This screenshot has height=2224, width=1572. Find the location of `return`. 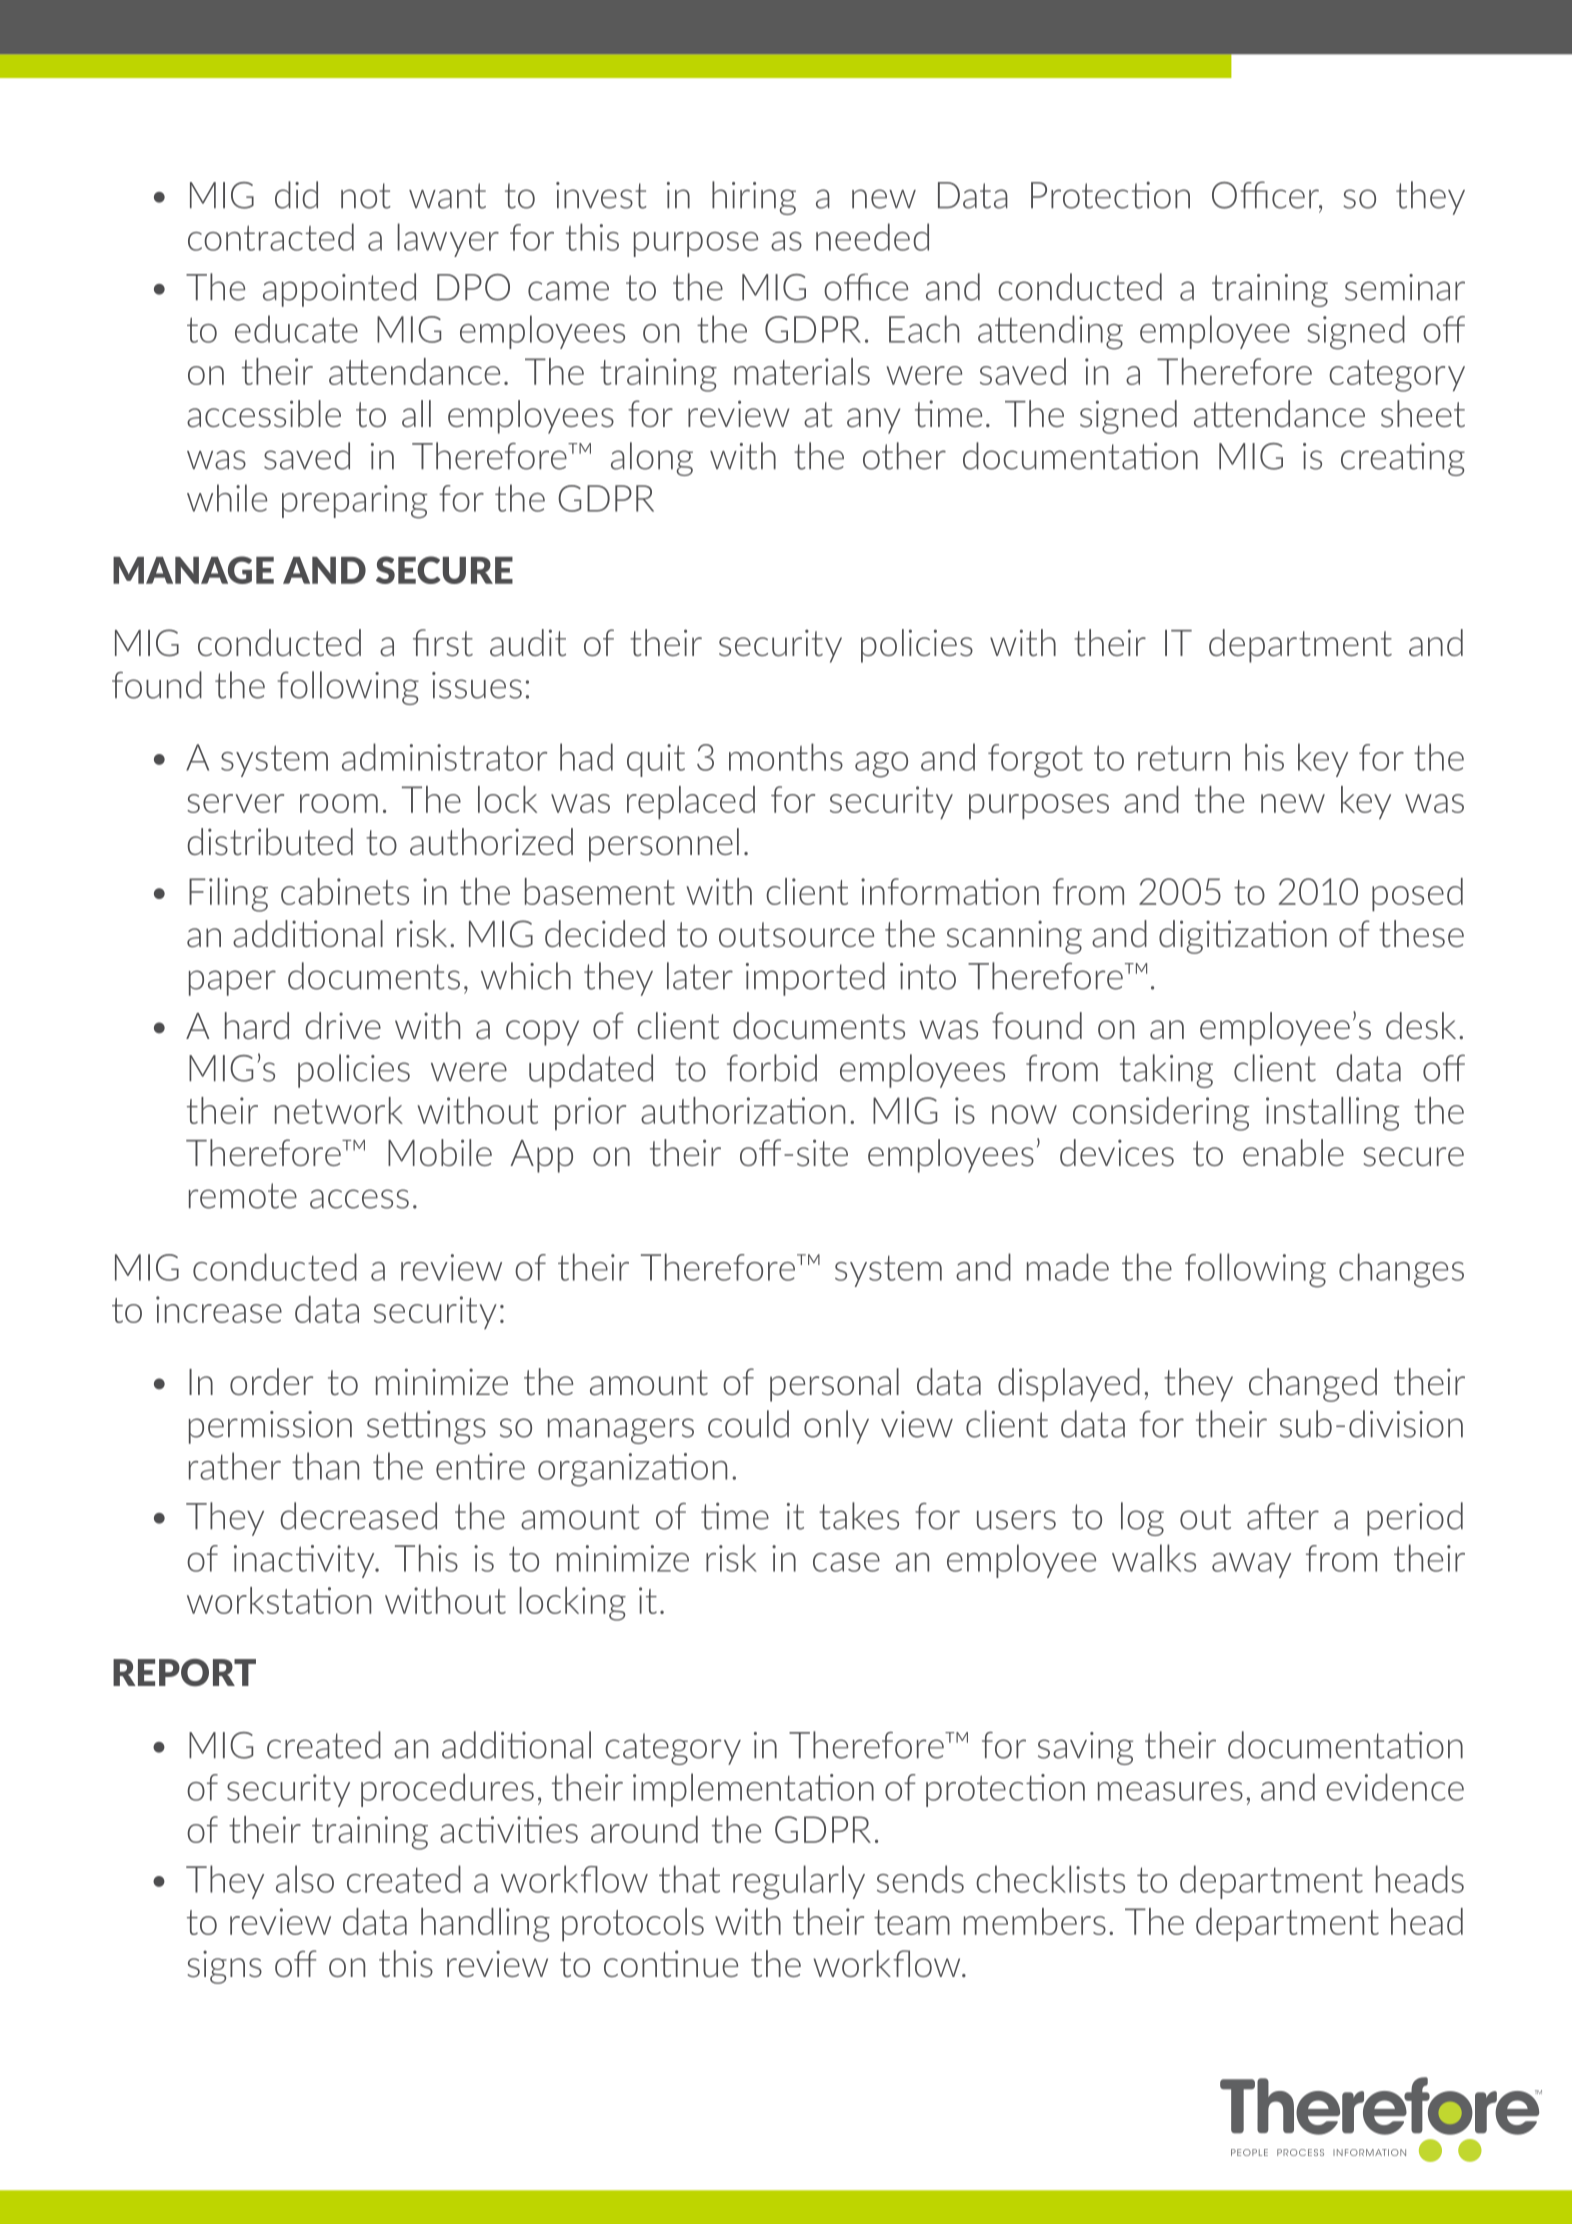

return is located at coordinates (1184, 758).
